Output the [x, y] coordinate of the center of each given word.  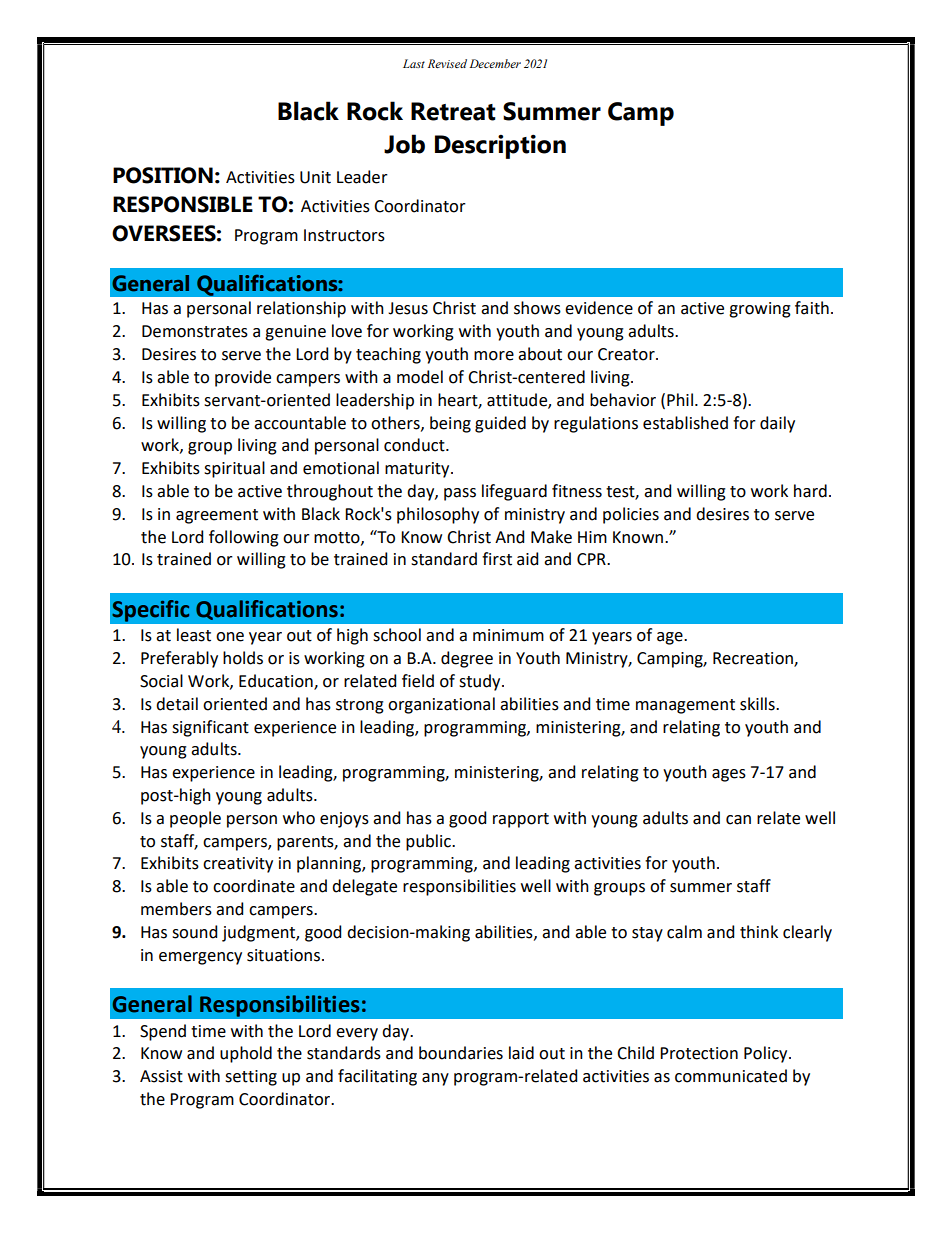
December [495, 63]
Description [500, 146]
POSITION [163, 175]
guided [500, 424]
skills [758, 704]
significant [210, 728]
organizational [441, 705]
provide [243, 378]
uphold [246, 1054]
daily [777, 424]
